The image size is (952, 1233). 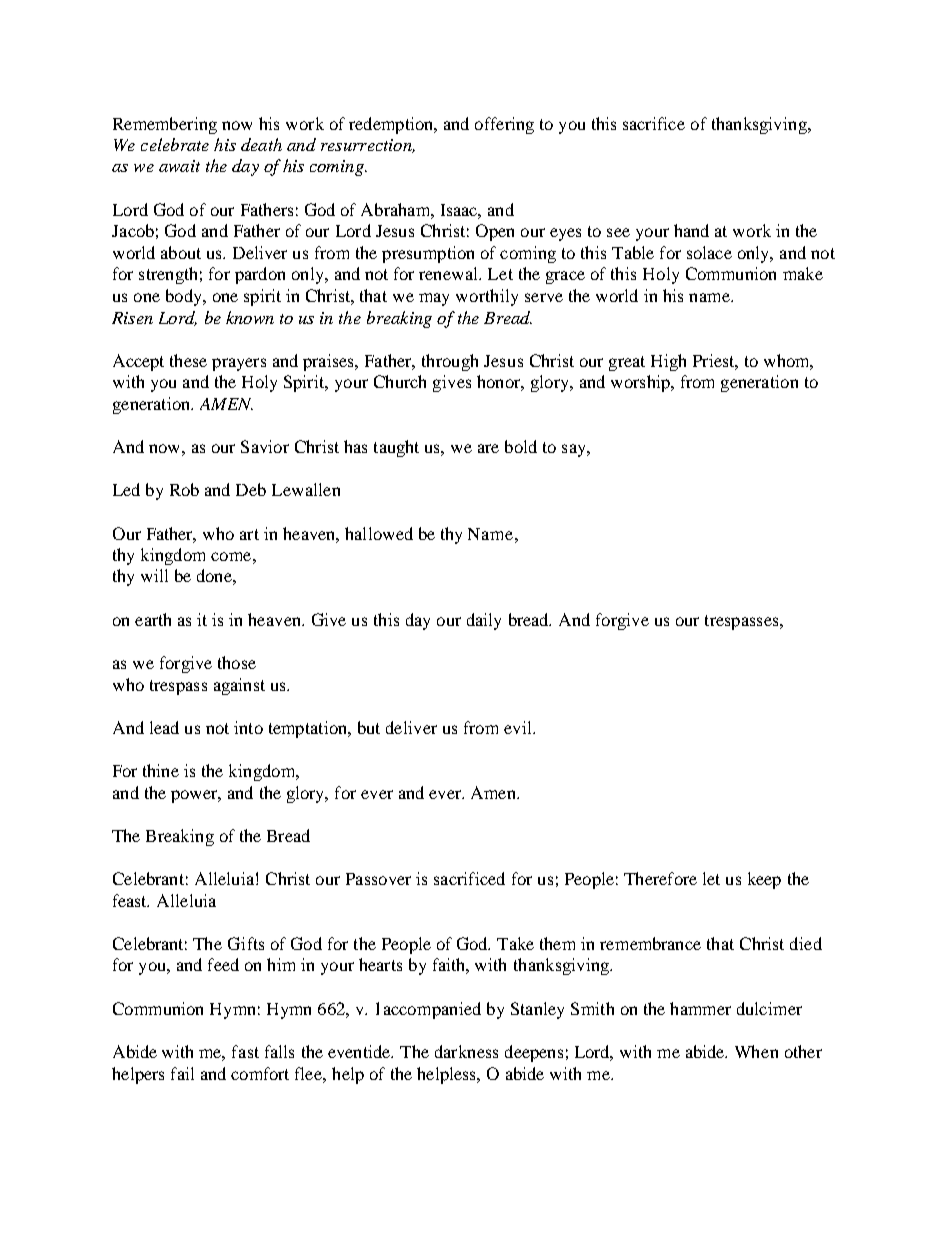 I want to click on await, so click(x=179, y=166).
